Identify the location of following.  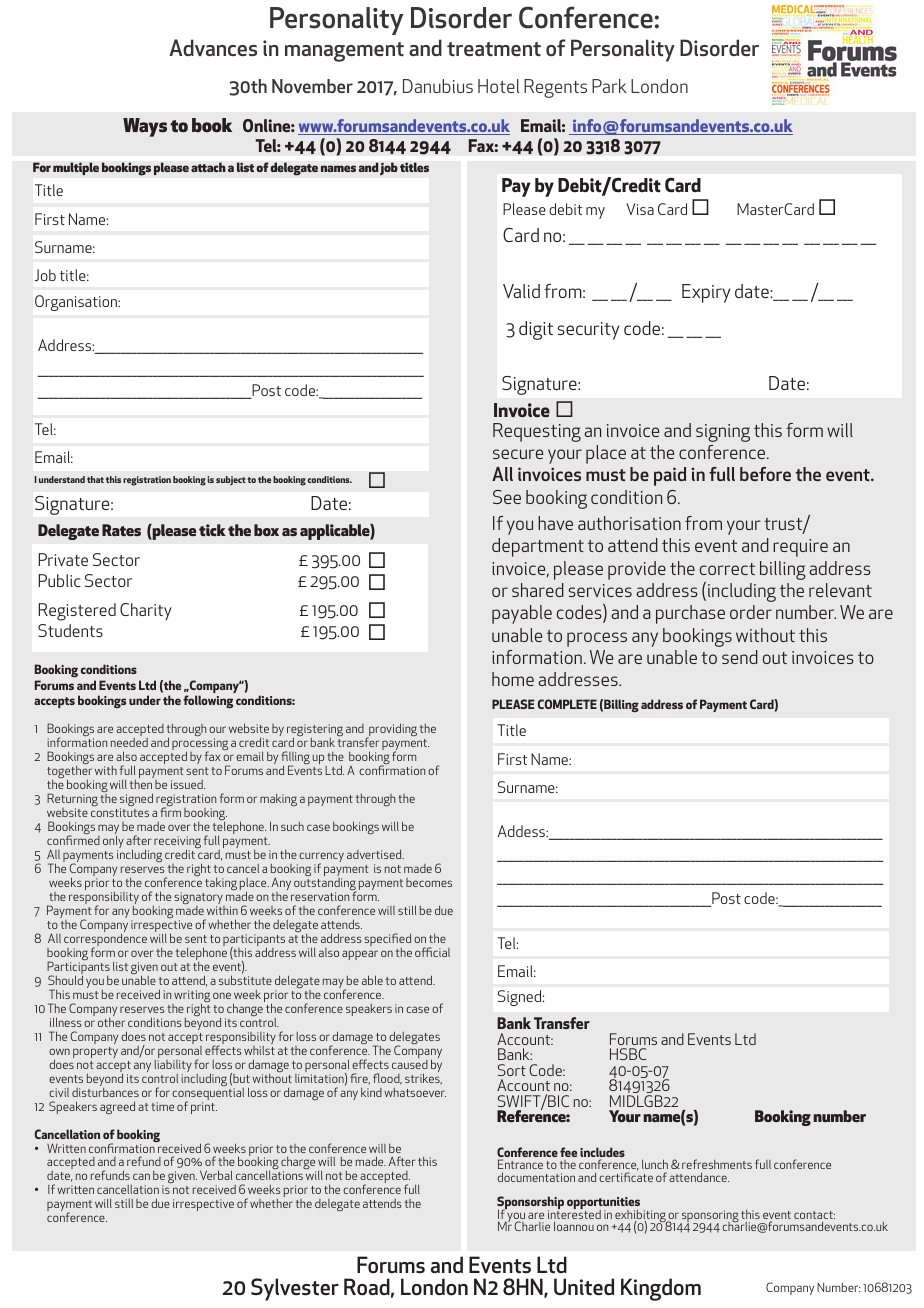
(208, 702).
